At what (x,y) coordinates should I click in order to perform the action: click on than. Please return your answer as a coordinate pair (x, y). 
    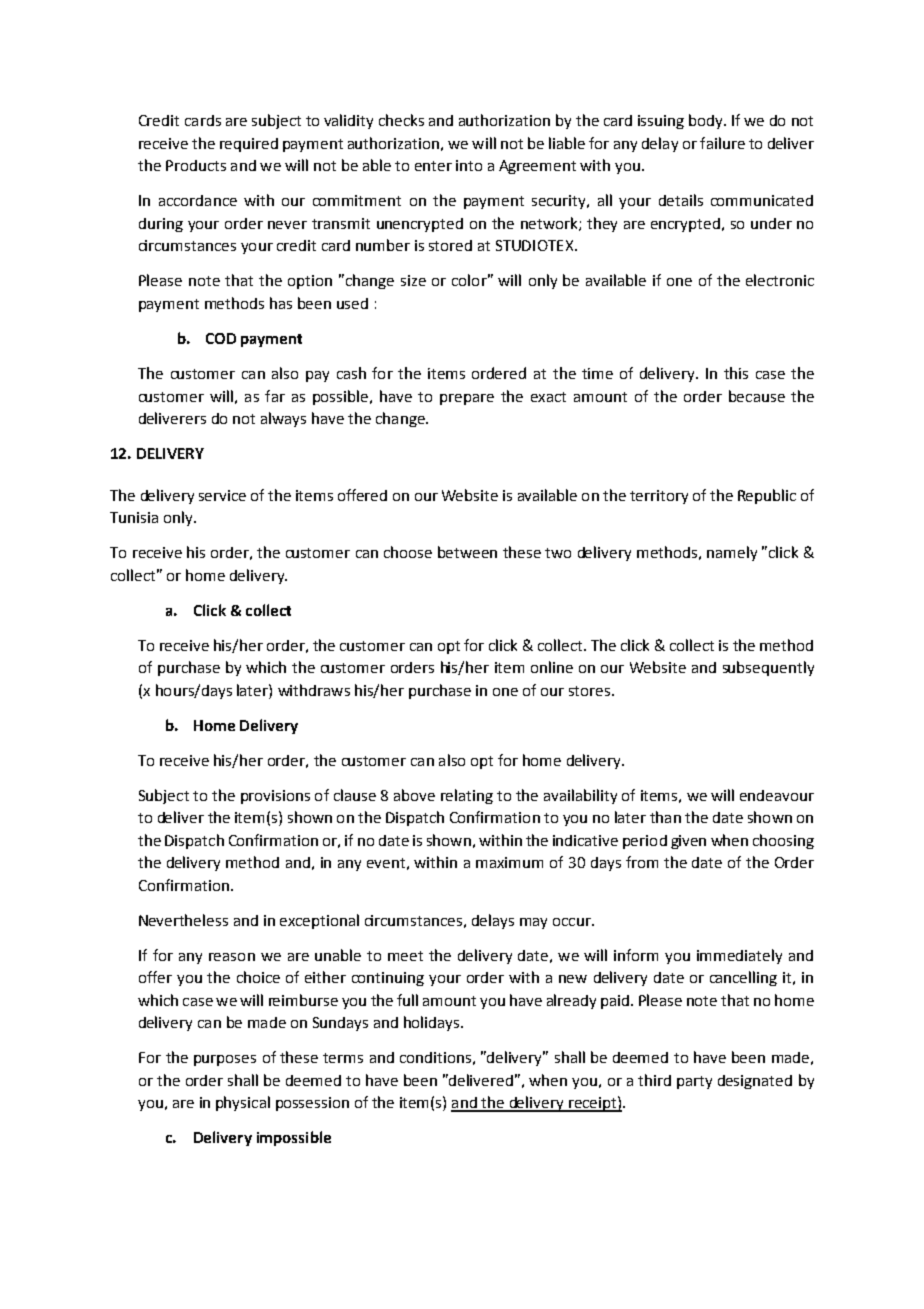
    Looking at the image, I should click on (665, 817).
